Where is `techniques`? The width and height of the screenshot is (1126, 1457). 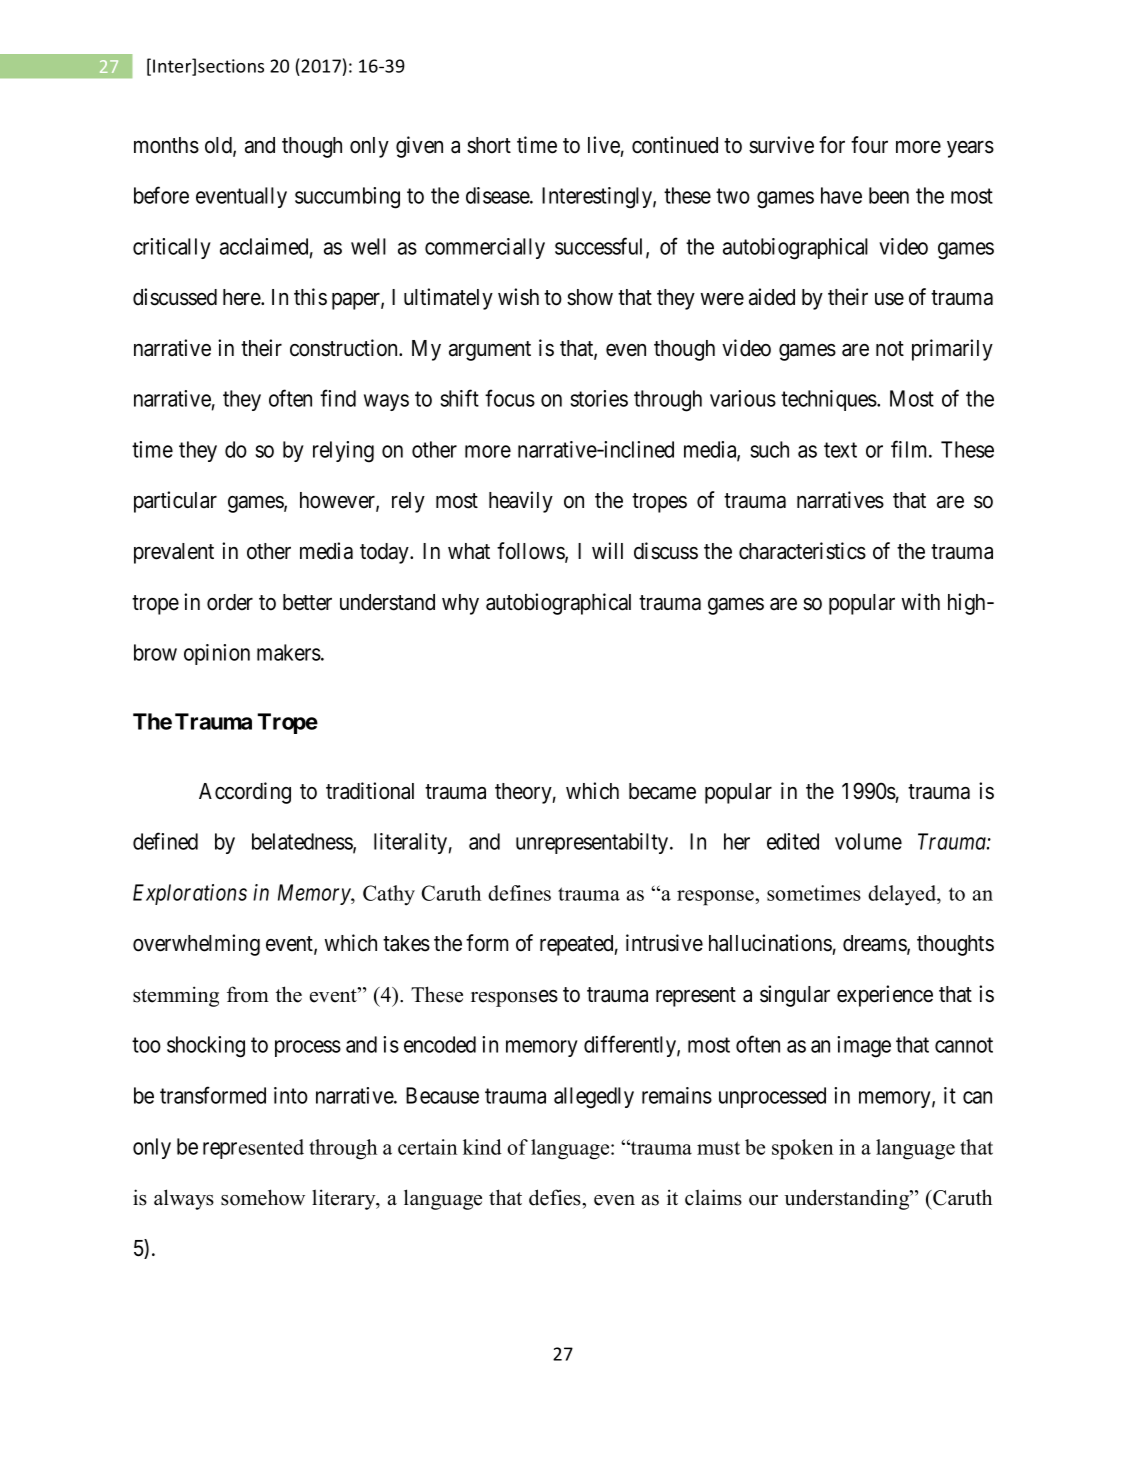
techniques is located at coordinates (829, 400).
